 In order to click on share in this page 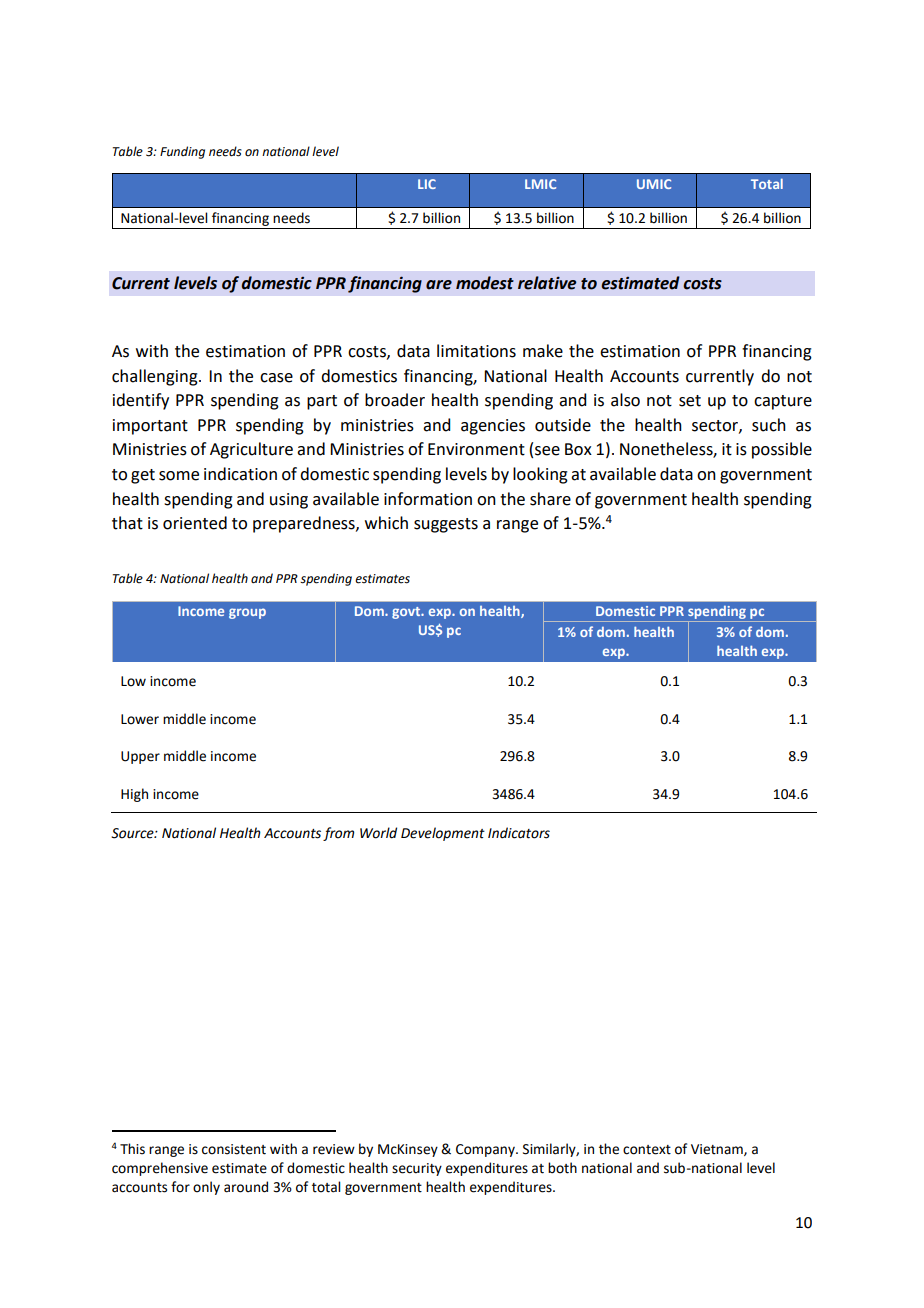, I will do `click(550, 499)`.
